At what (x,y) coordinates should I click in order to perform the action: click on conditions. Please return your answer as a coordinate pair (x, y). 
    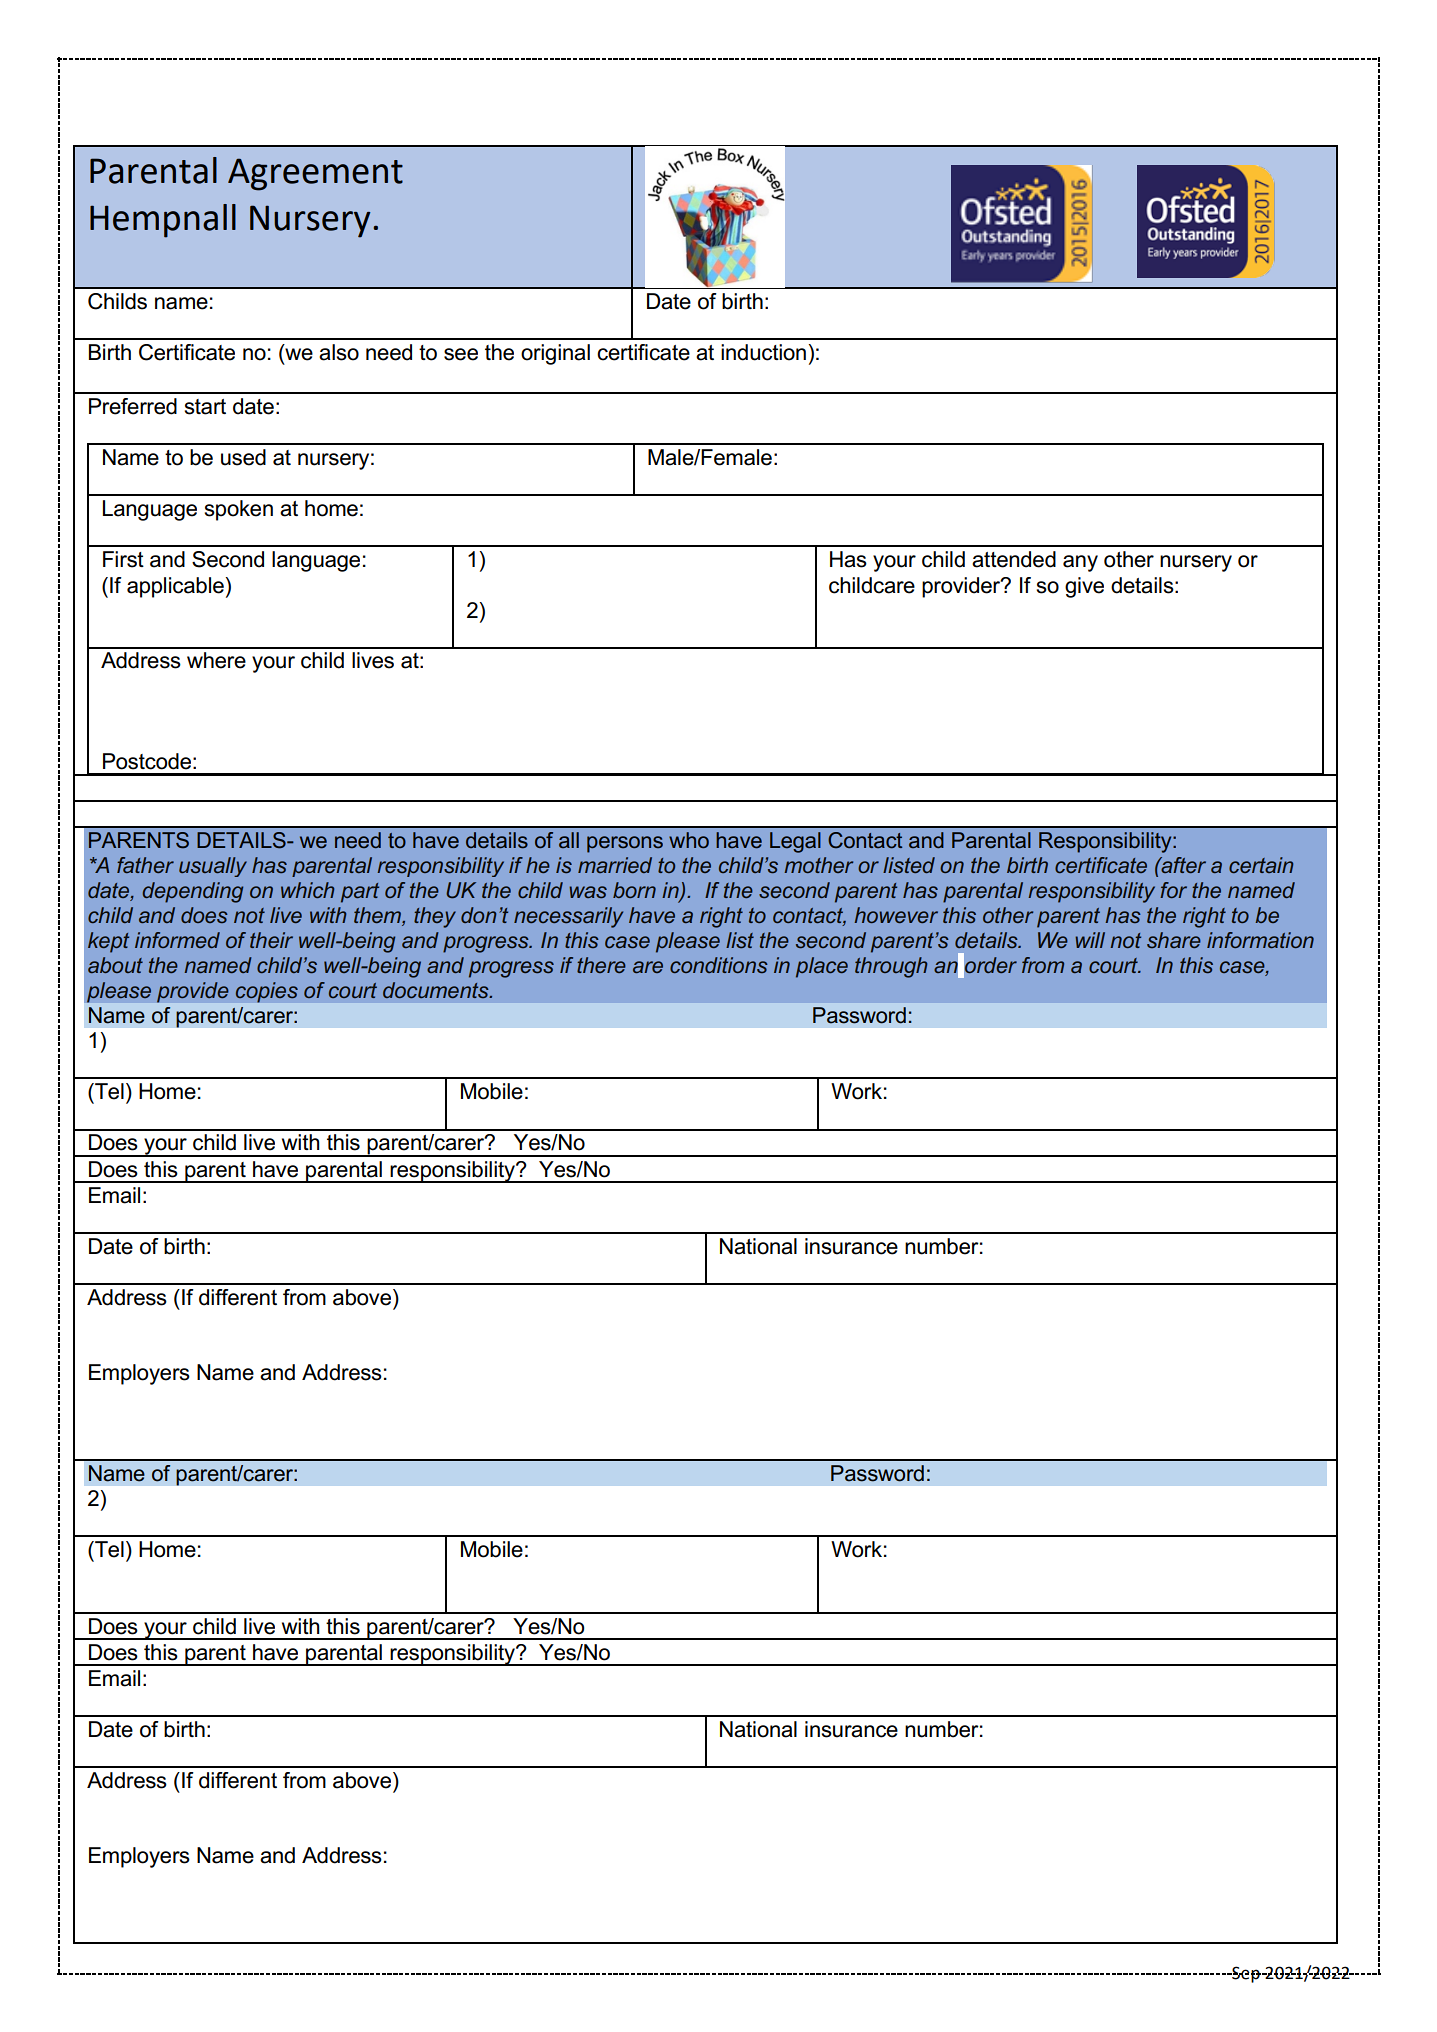
    Looking at the image, I should click on (719, 965).
